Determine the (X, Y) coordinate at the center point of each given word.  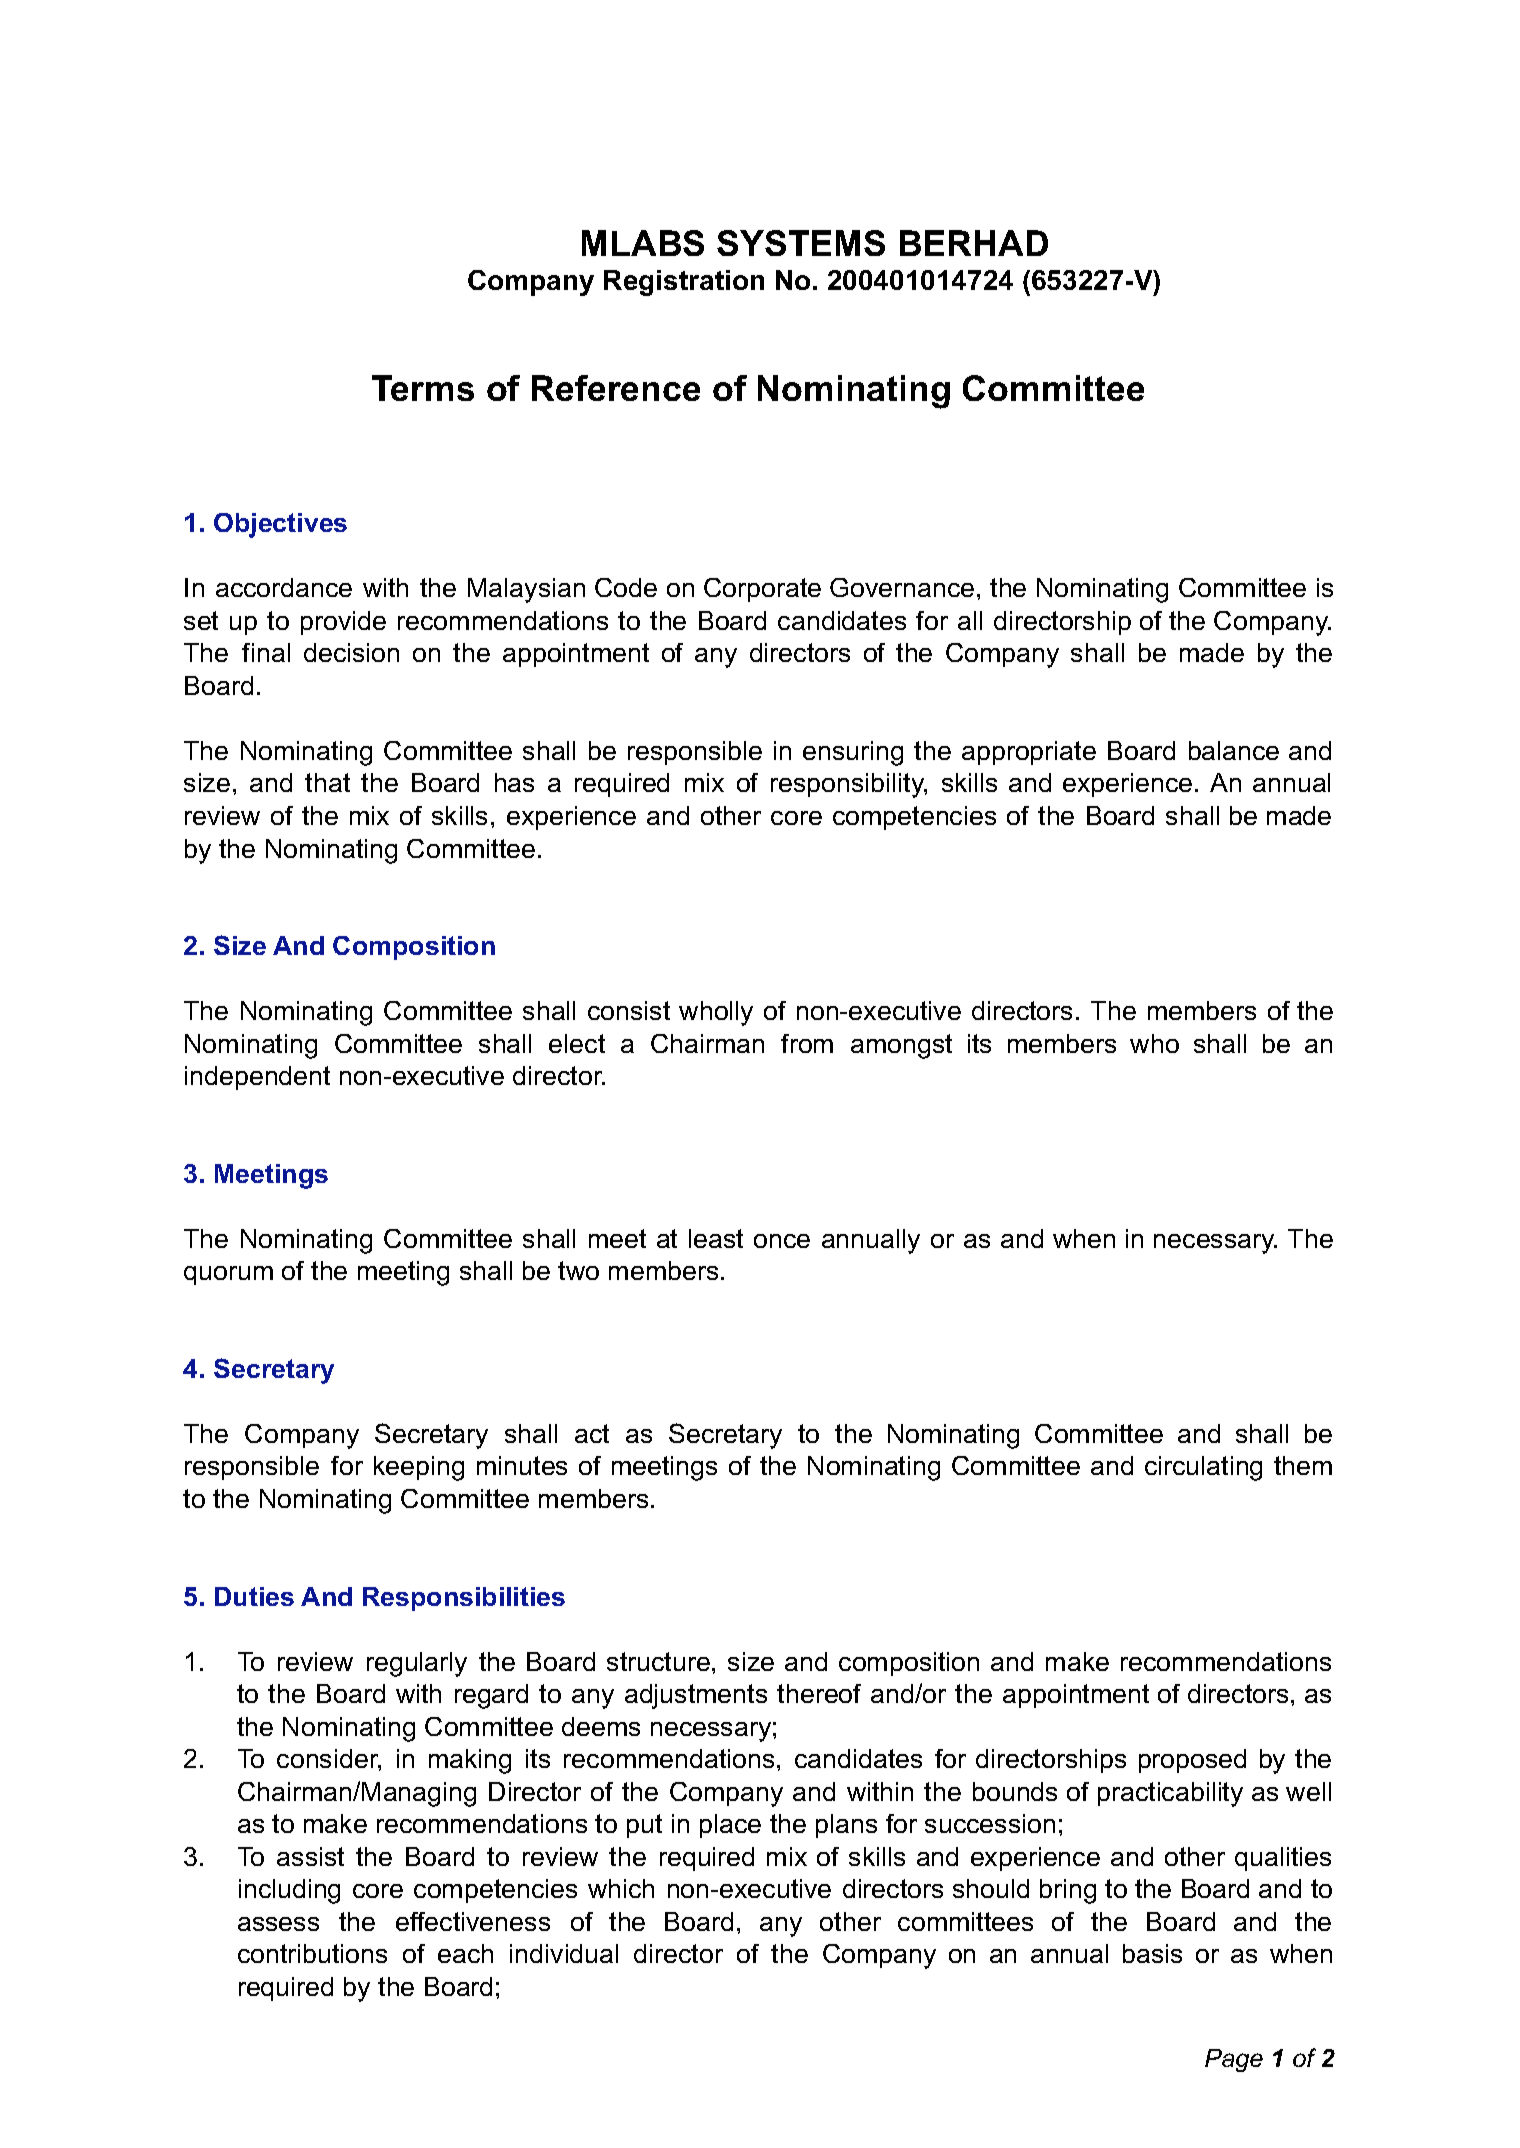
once (782, 1241)
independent (257, 1078)
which (621, 1888)
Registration (684, 283)
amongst (901, 1046)
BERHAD (974, 243)
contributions (312, 1953)
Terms (423, 388)
